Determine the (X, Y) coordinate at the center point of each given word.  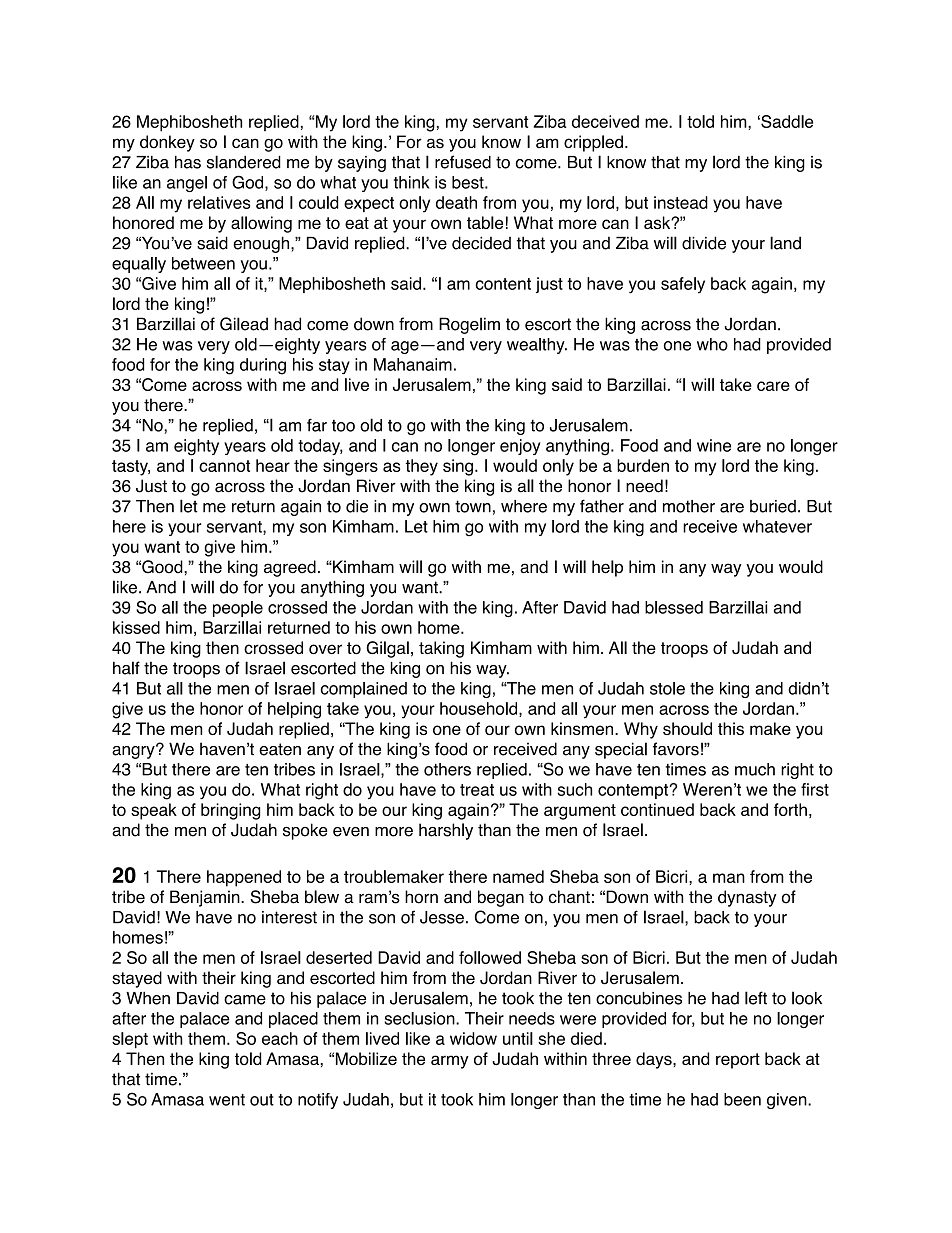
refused (463, 162)
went (227, 1100)
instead (681, 202)
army (450, 1062)
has (188, 162)
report (738, 1061)
